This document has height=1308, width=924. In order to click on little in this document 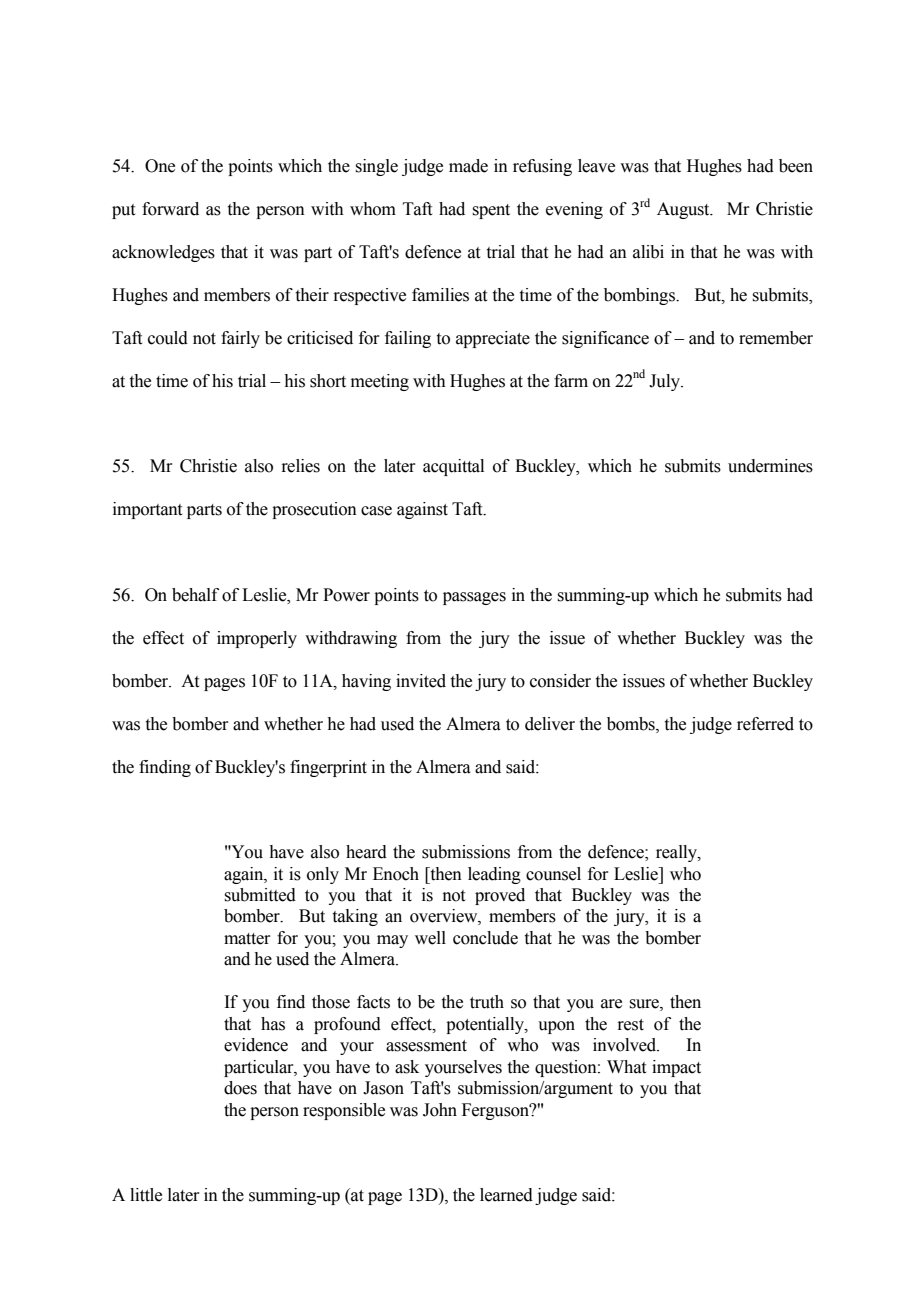, I will do `click(146, 1195)`.
